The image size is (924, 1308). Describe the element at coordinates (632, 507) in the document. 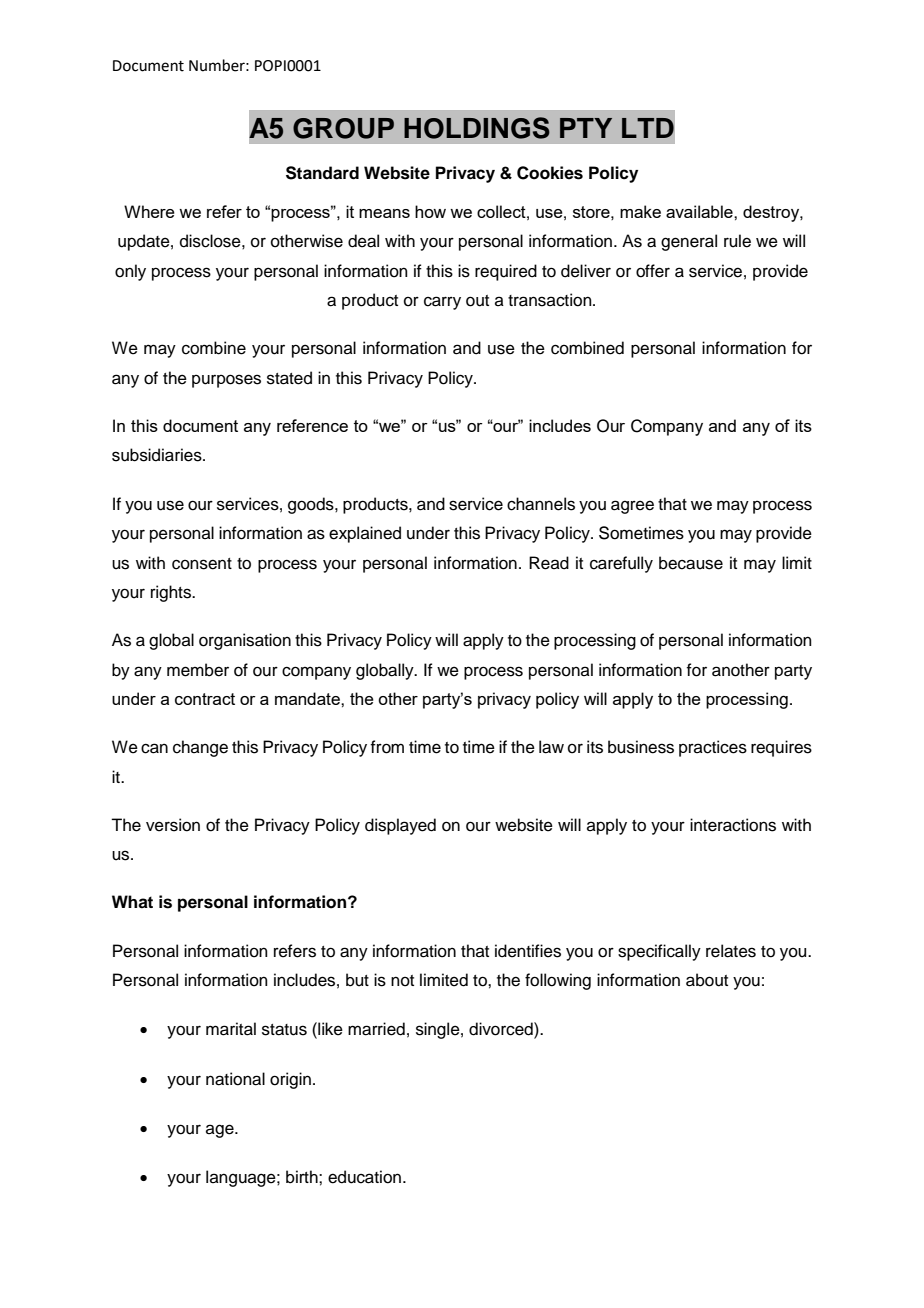

I see `agree` at that location.
